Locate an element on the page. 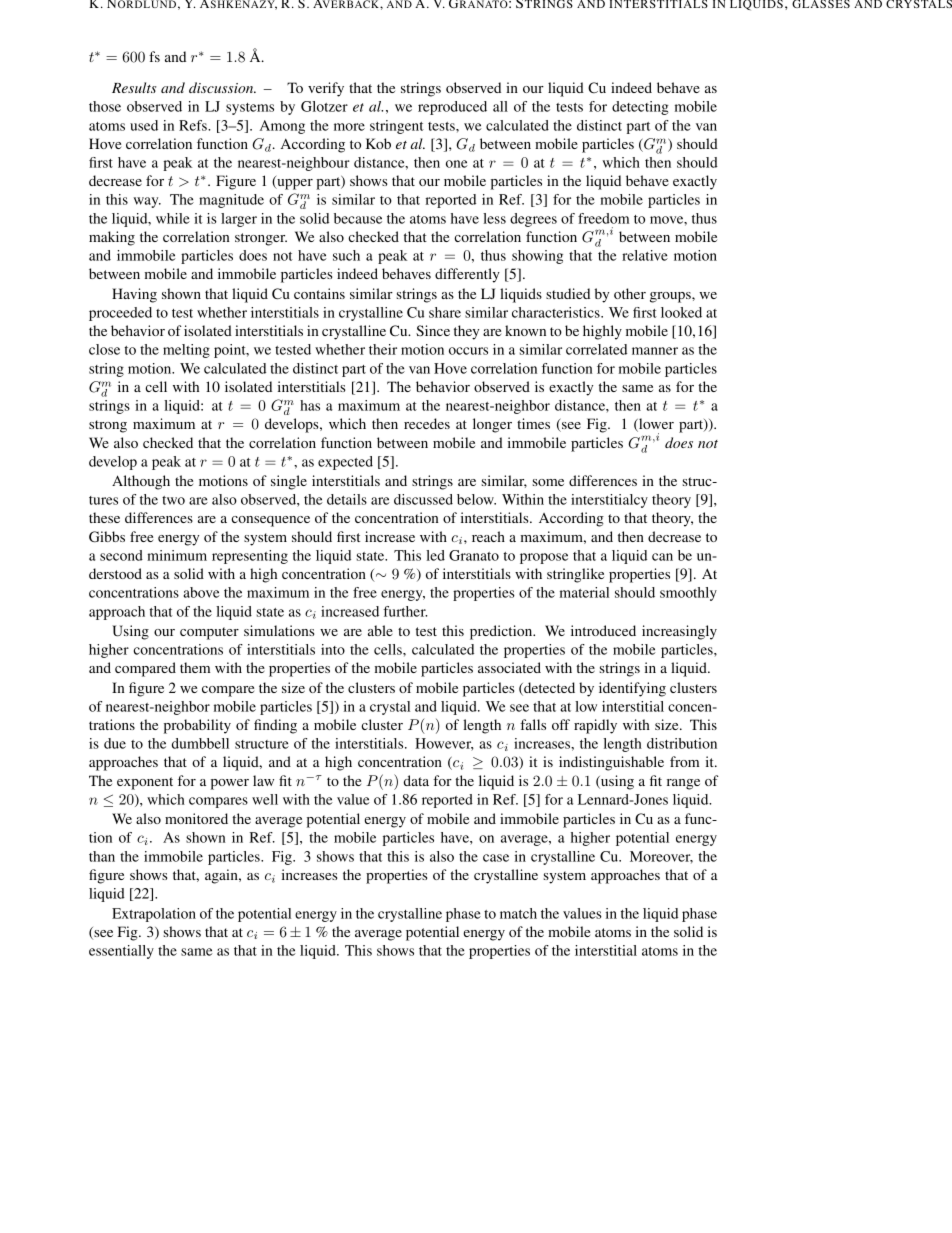 Image resolution: width=952 pixels, height=1233 pixels. discussion is located at coordinates (222, 87).
